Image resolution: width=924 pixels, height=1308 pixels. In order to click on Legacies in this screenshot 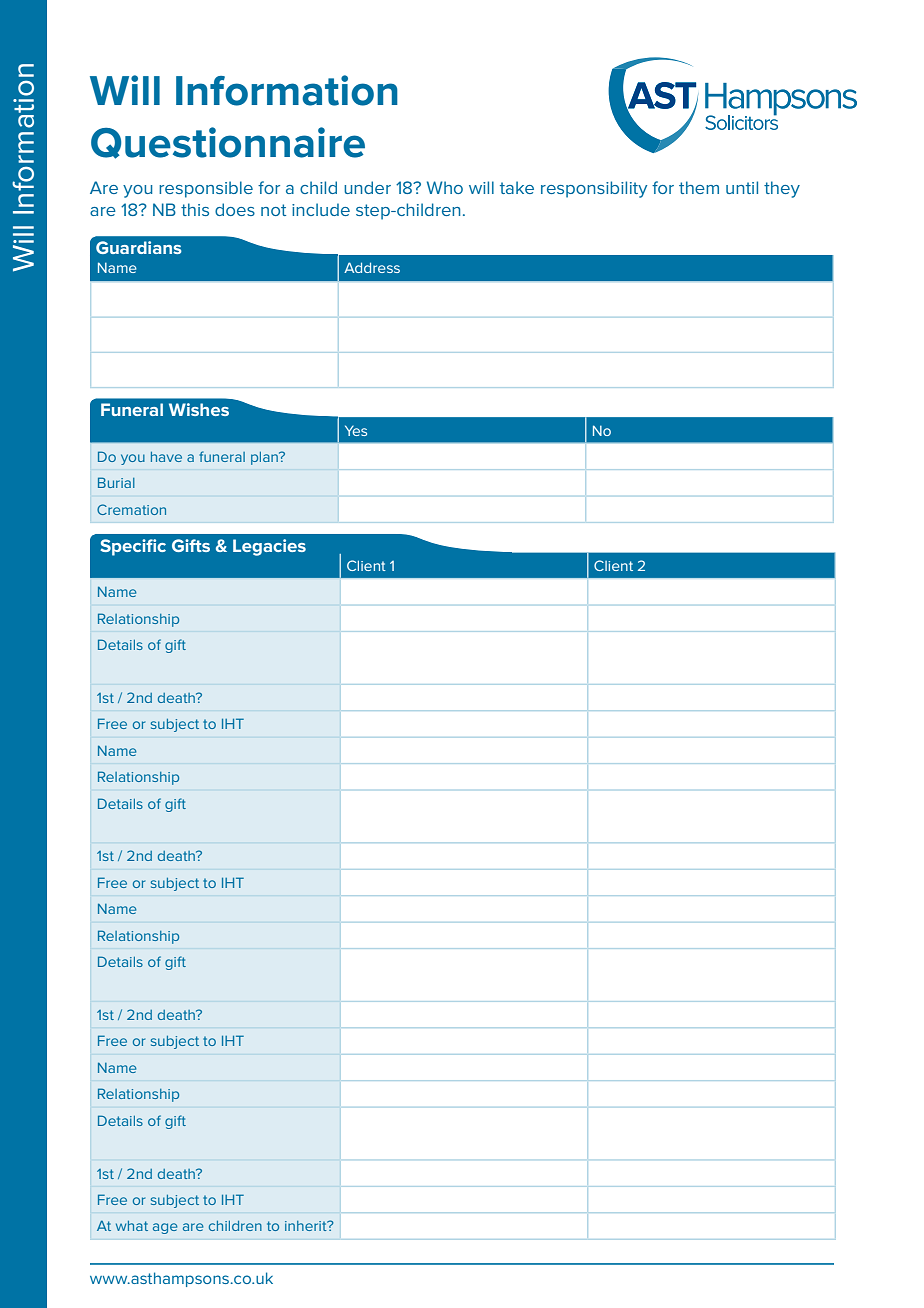, I will do `click(269, 547)`.
